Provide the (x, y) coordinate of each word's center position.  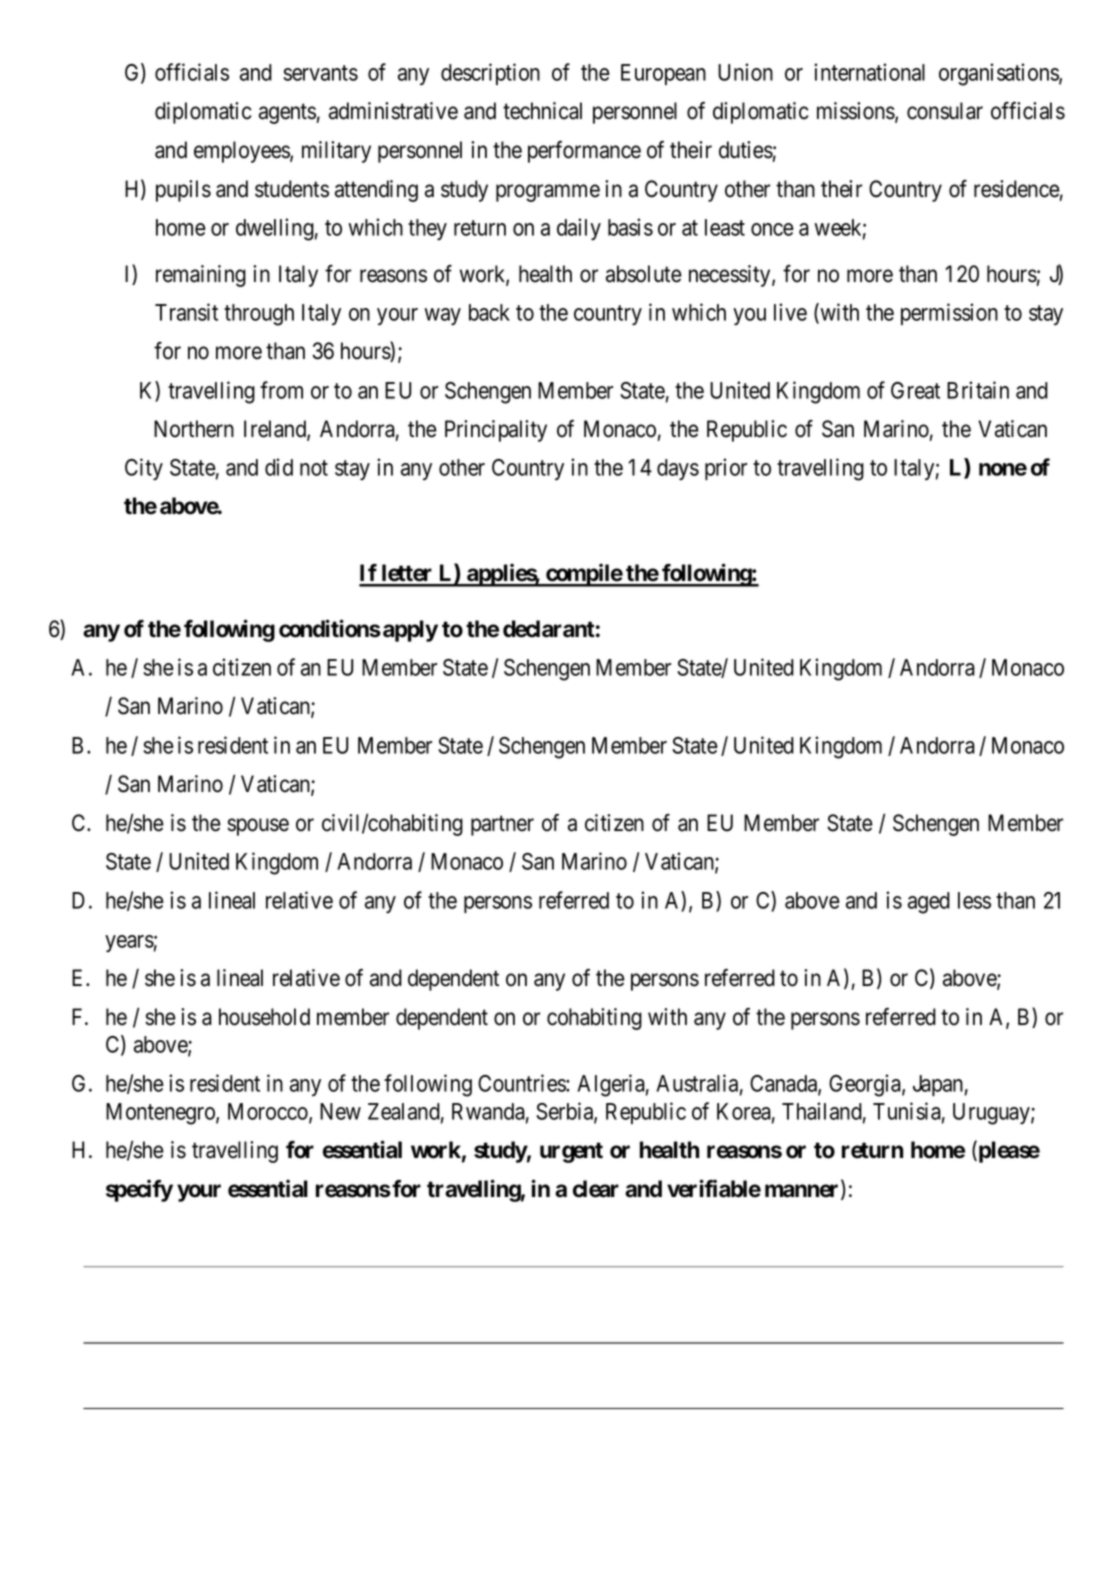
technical (542, 111)
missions (856, 112)
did (279, 467)
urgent (571, 1152)
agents (288, 114)
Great (915, 390)
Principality (496, 431)
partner (502, 826)
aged (929, 903)
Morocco (269, 1112)
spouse (258, 827)
